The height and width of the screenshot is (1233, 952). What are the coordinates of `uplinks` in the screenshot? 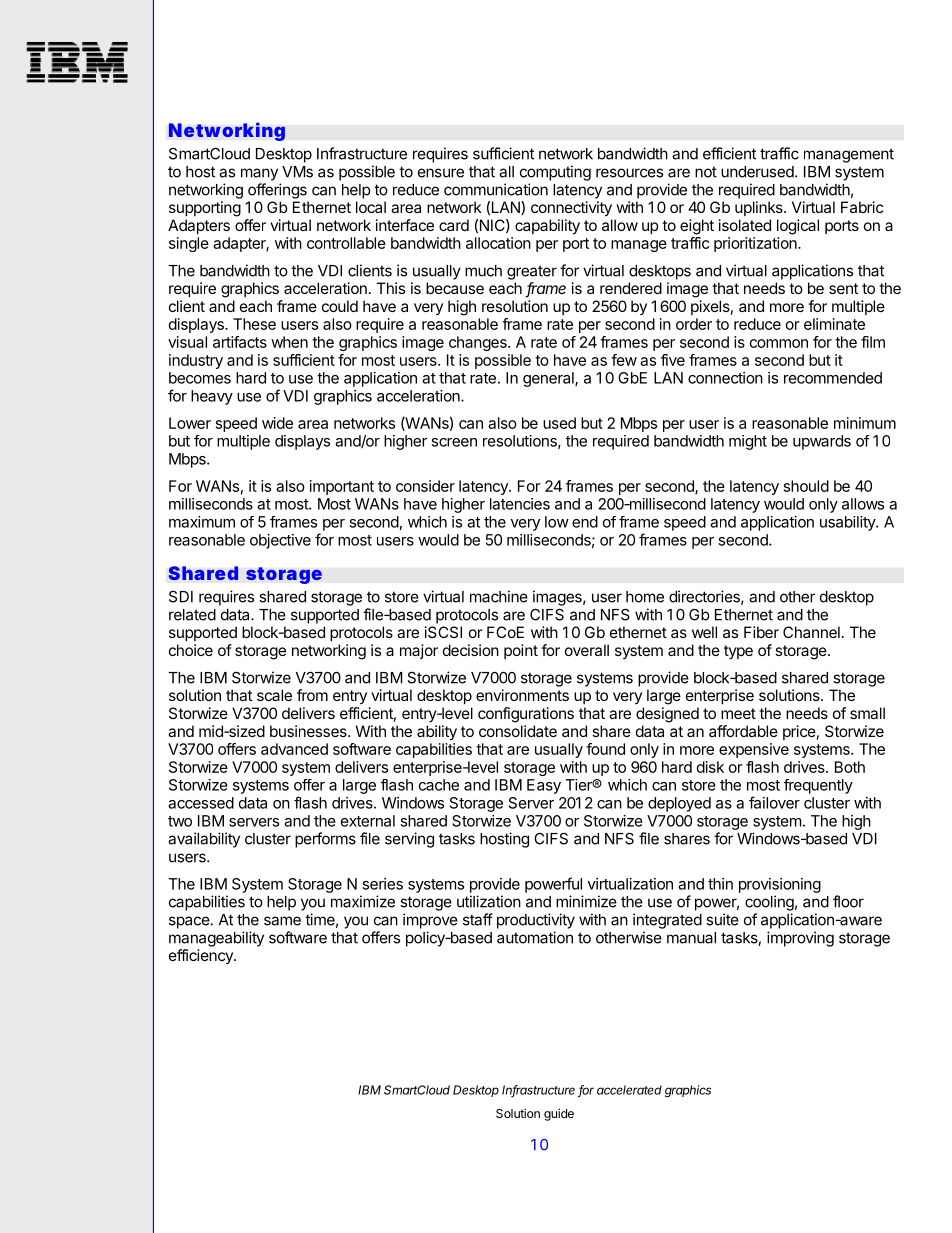 It's located at (760, 208).
